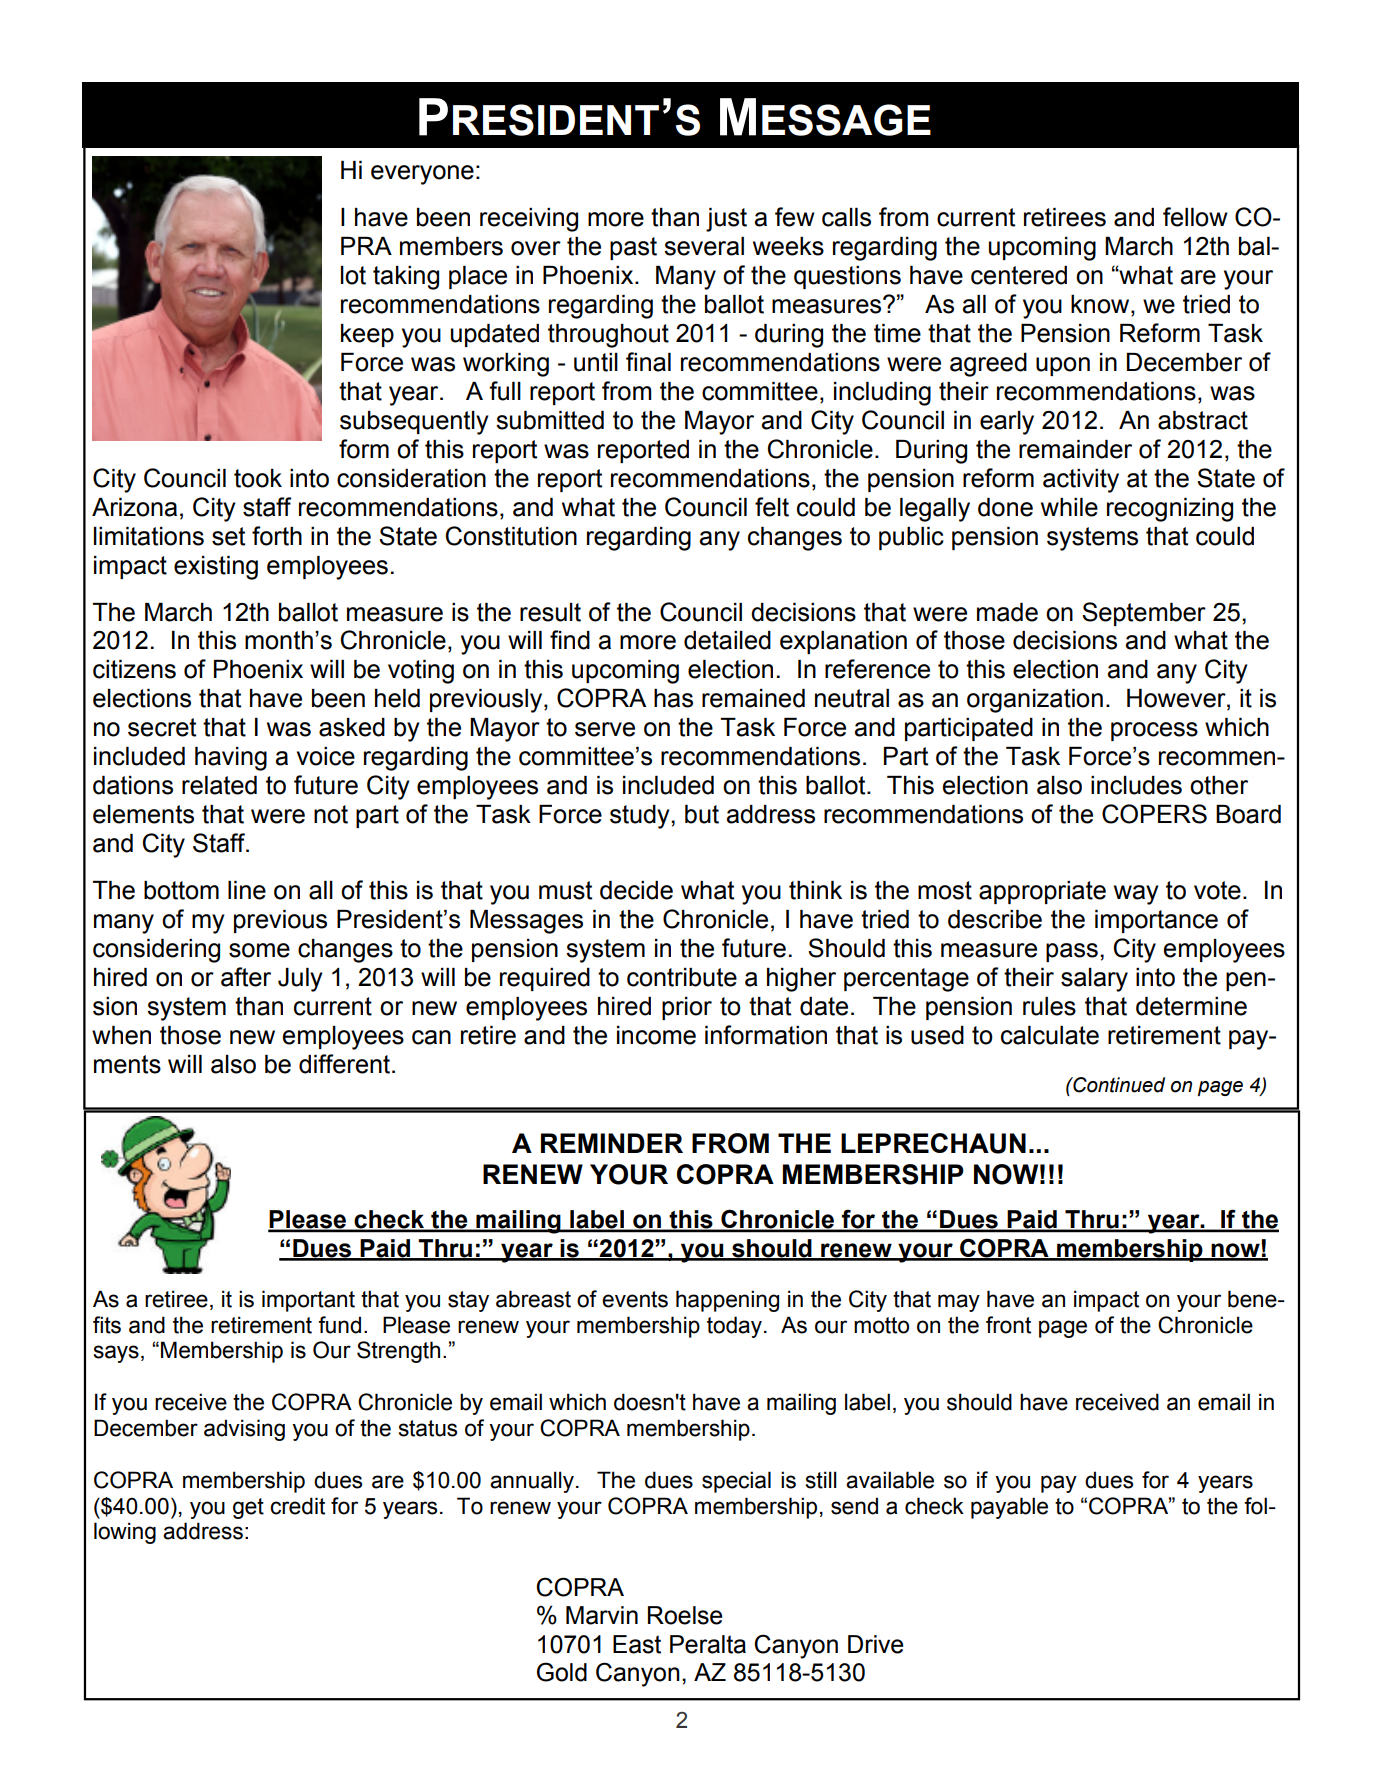 This screenshot has width=1380, height=1786. What do you see at coordinates (1195, 217) in the screenshot?
I see `fellow` at bounding box center [1195, 217].
